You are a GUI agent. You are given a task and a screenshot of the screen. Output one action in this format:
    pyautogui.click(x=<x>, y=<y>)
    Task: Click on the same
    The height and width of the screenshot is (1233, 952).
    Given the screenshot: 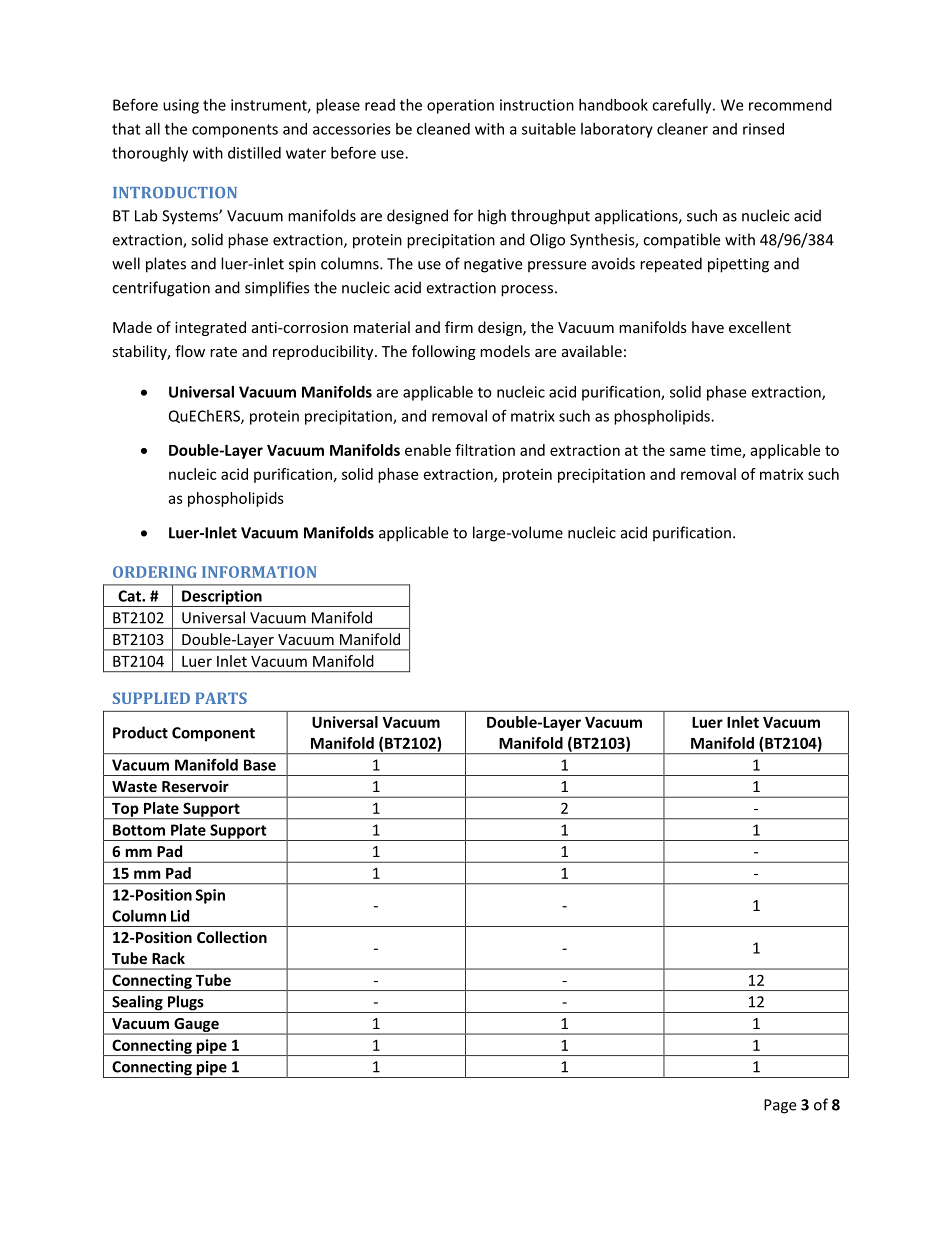 What is the action you would take?
    pyautogui.click(x=688, y=451)
